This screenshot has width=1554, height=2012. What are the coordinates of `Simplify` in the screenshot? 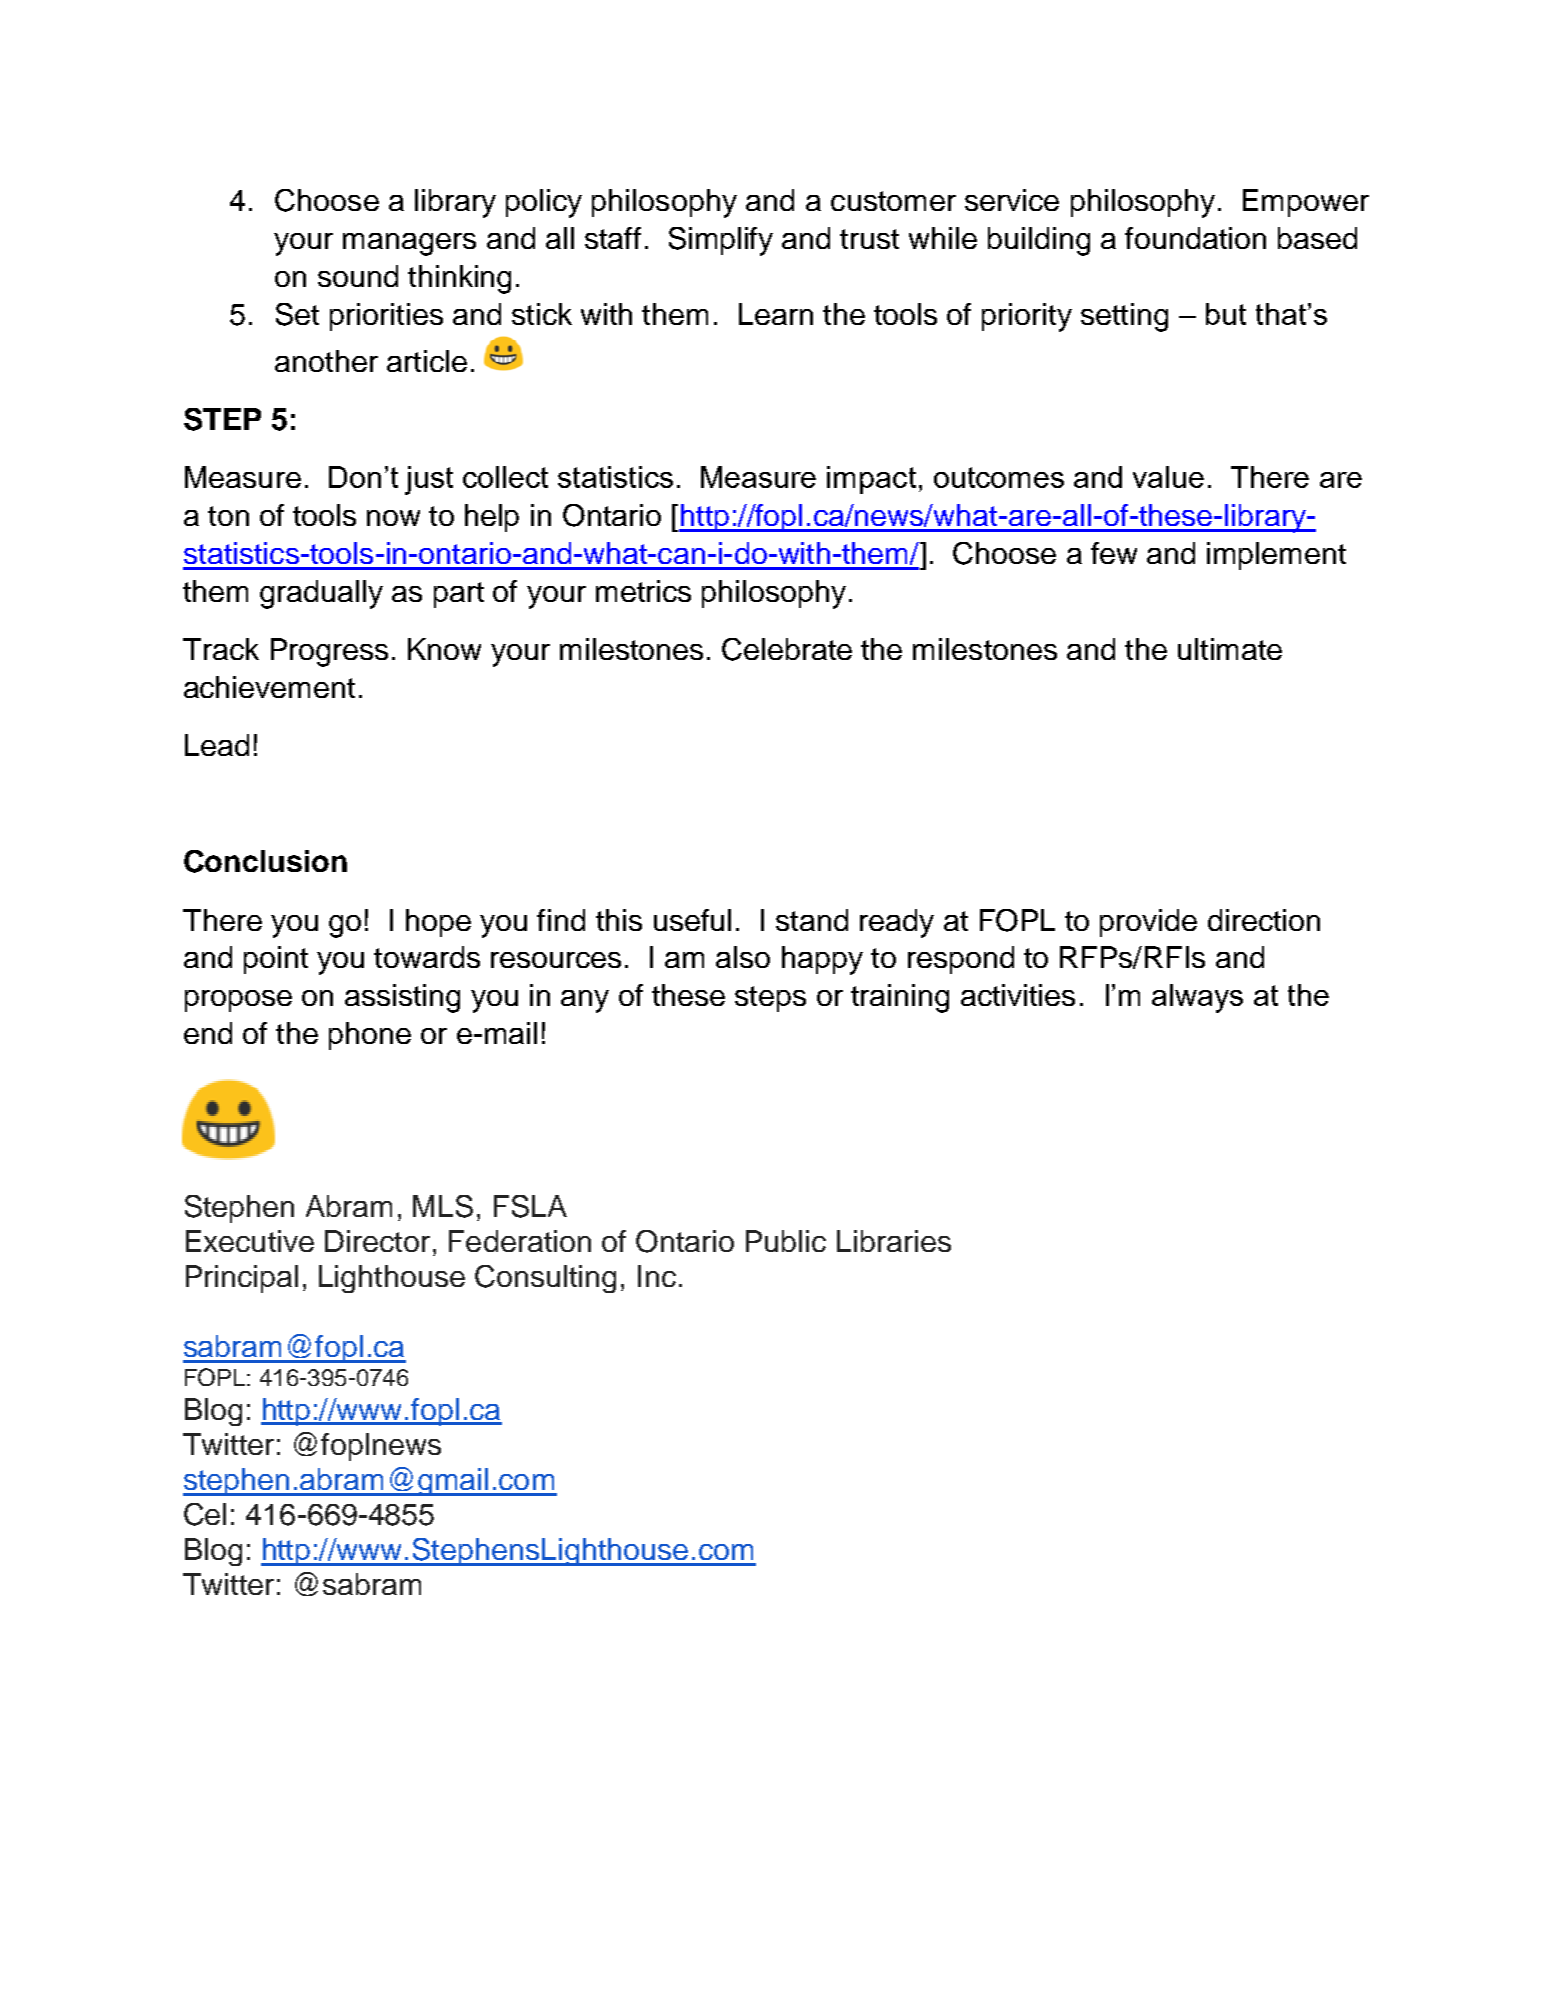 It's located at (721, 241).
